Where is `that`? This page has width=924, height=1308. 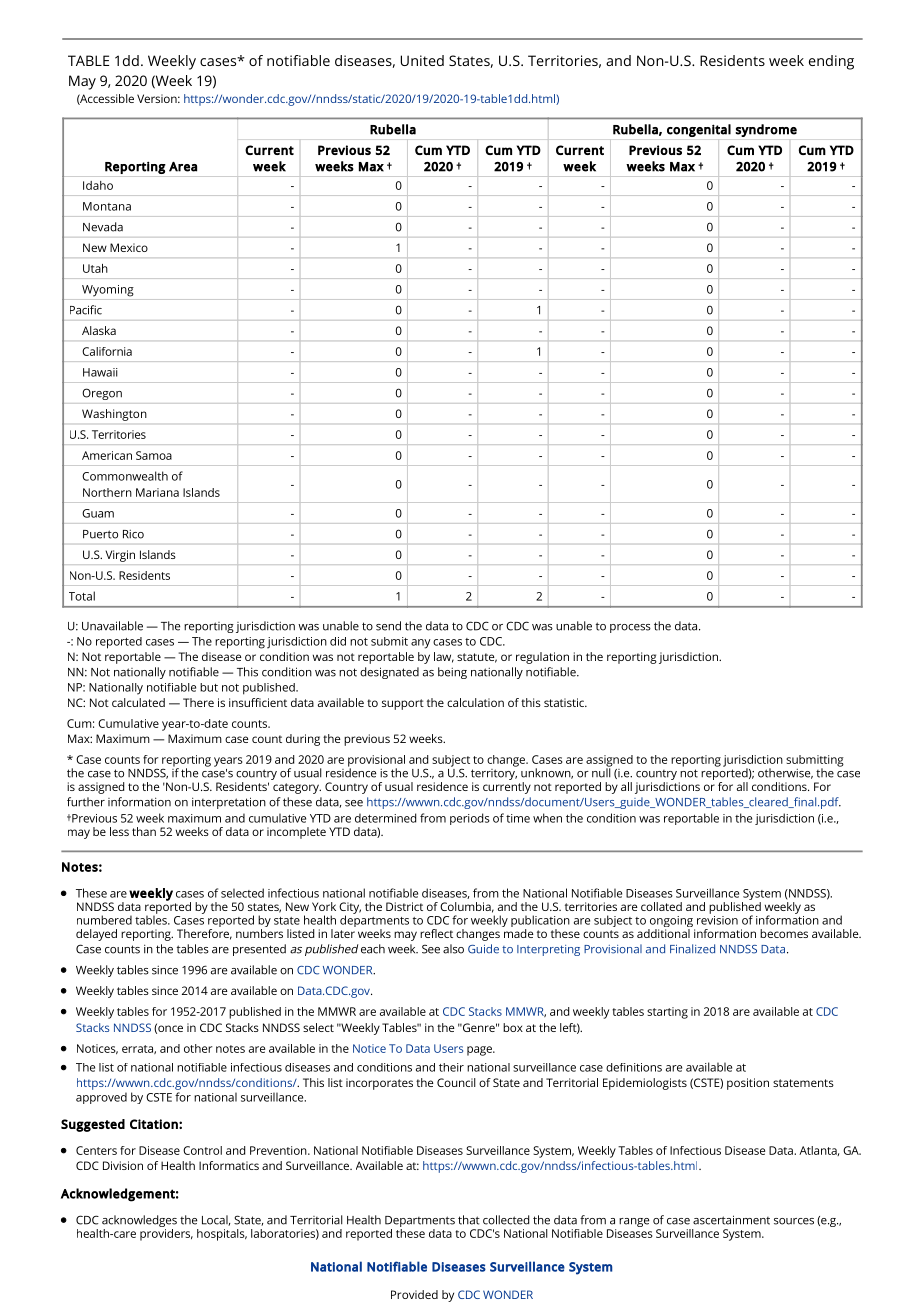 that is located at coordinates (469, 1220).
